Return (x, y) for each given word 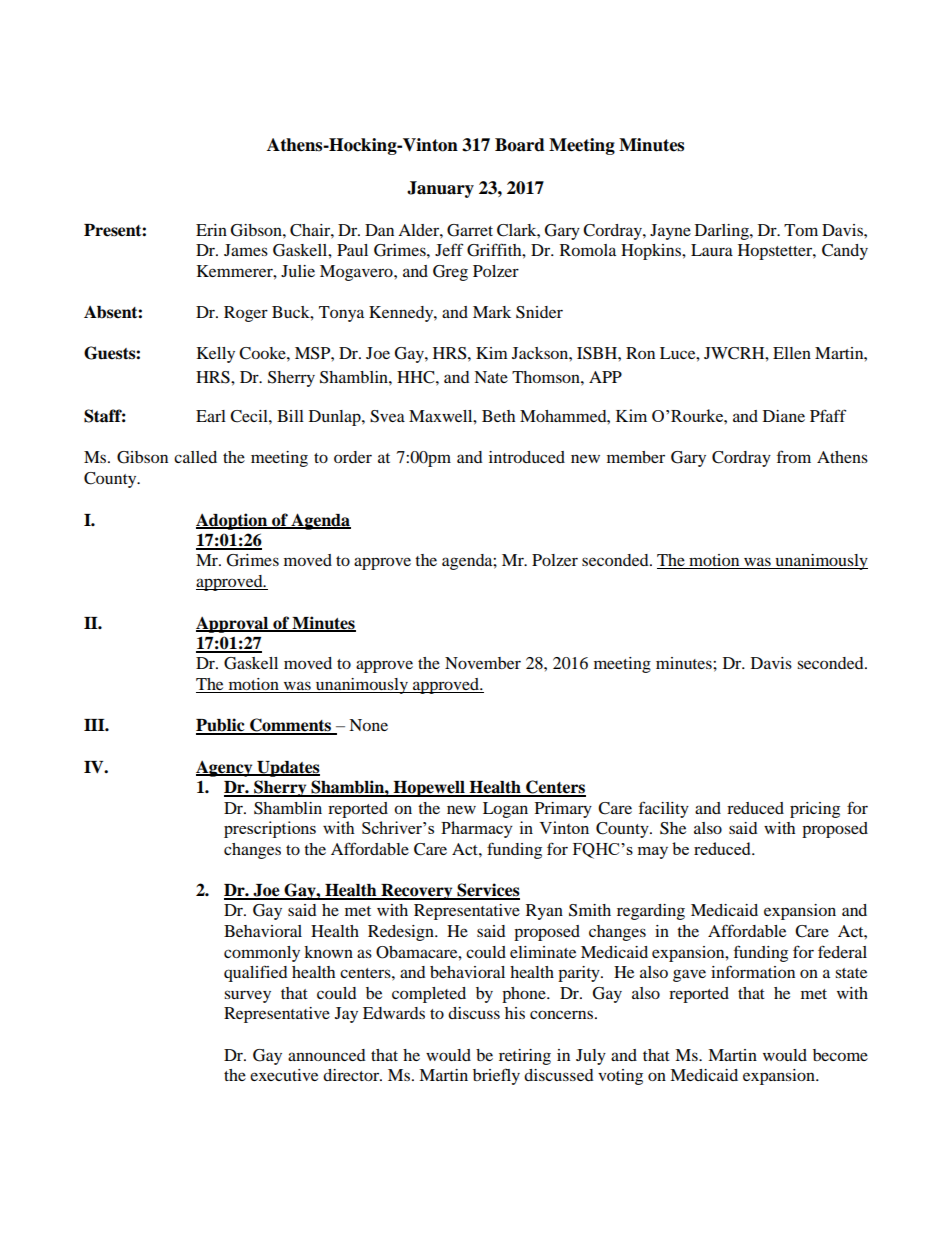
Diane (784, 416)
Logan (505, 810)
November (483, 663)
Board (520, 145)
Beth (498, 416)
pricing (815, 810)
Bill (290, 416)
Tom (801, 230)
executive (284, 1075)
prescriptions (270, 829)
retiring (525, 1057)
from (794, 456)
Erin (211, 230)
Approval (233, 625)
